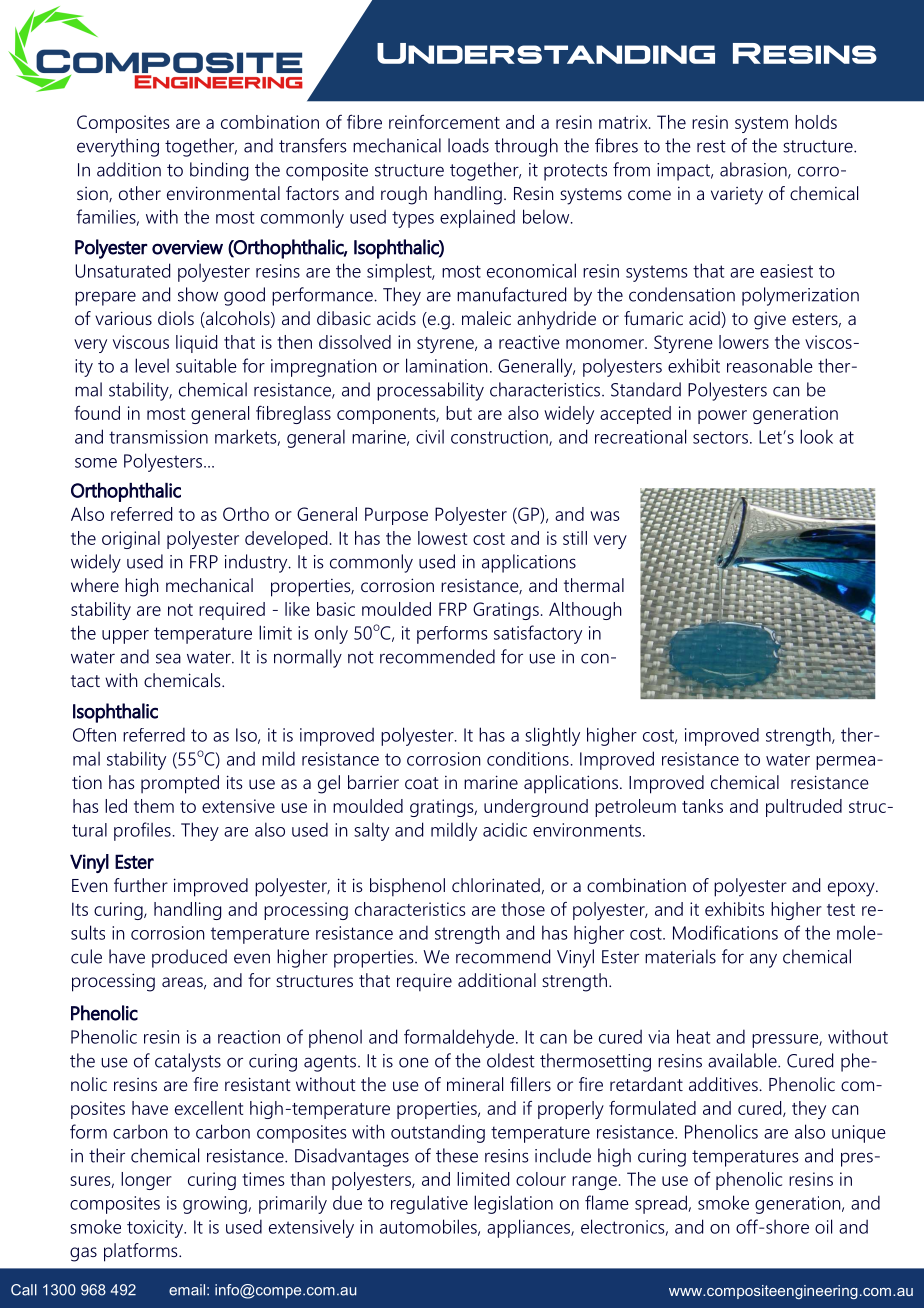  I want to click on was, so click(605, 516).
